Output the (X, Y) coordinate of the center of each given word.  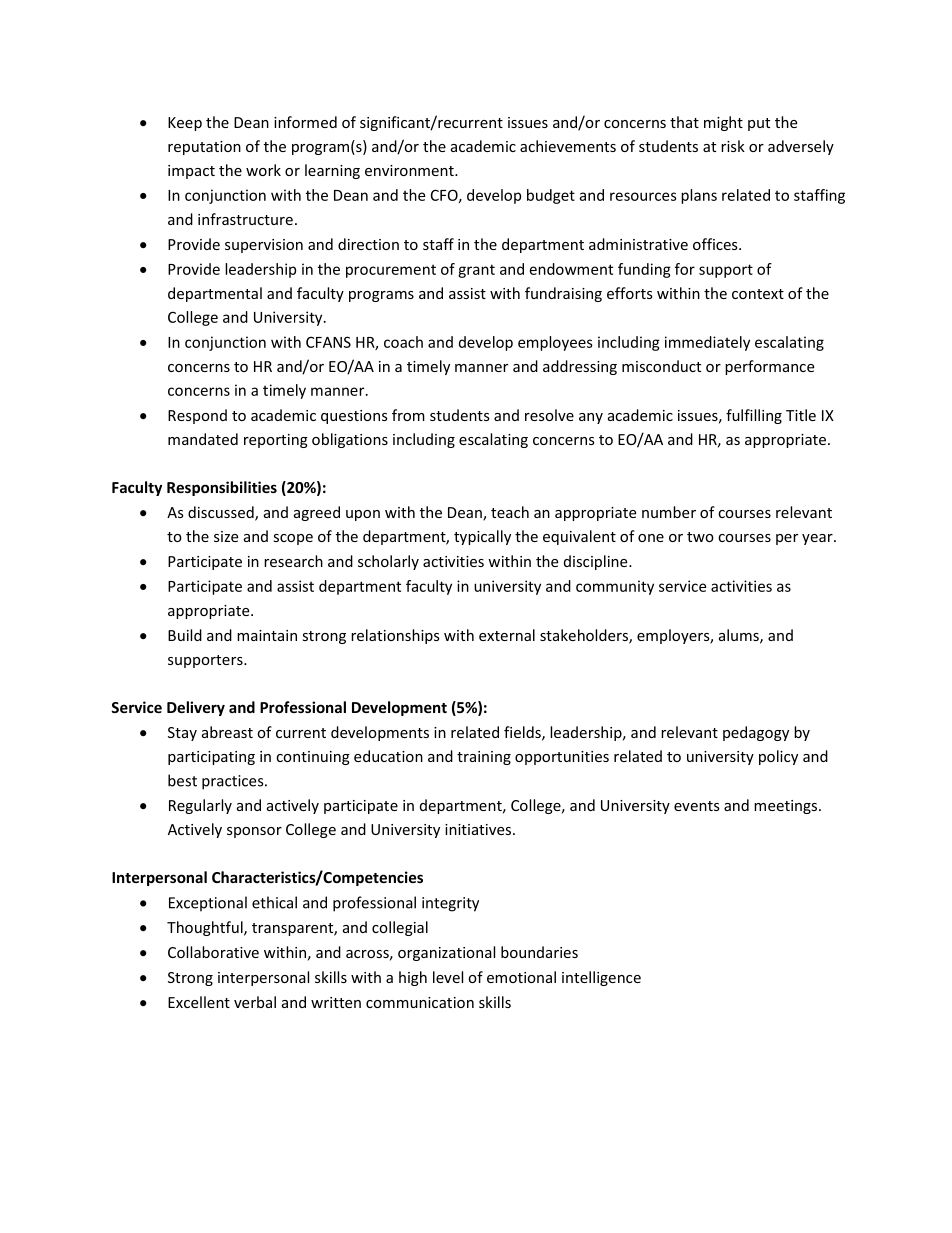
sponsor (254, 832)
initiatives (478, 829)
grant (476, 271)
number (669, 512)
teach (510, 512)
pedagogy (756, 733)
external (507, 635)
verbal (255, 1002)
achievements (568, 146)
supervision (264, 246)
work (263, 170)
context (758, 294)
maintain (267, 635)
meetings (787, 807)
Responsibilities (222, 488)
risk (733, 146)
